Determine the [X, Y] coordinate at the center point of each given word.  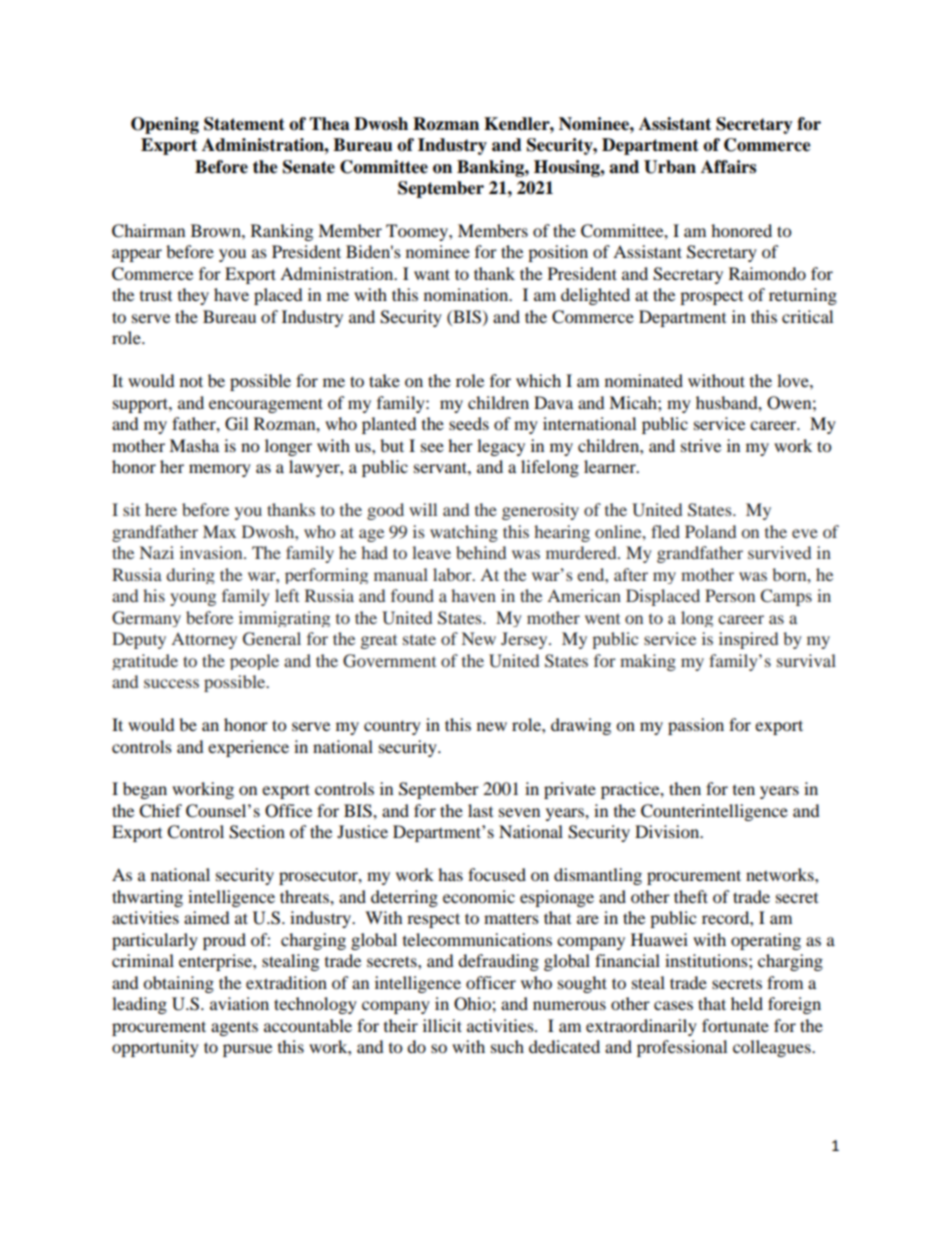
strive [701, 445]
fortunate [735, 1025]
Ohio [473, 1004]
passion [696, 726]
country [392, 727]
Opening [165, 125]
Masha [194, 445]
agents [234, 1028]
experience [248, 748]
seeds [469, 423]
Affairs [728, 167]
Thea [329, 124]
